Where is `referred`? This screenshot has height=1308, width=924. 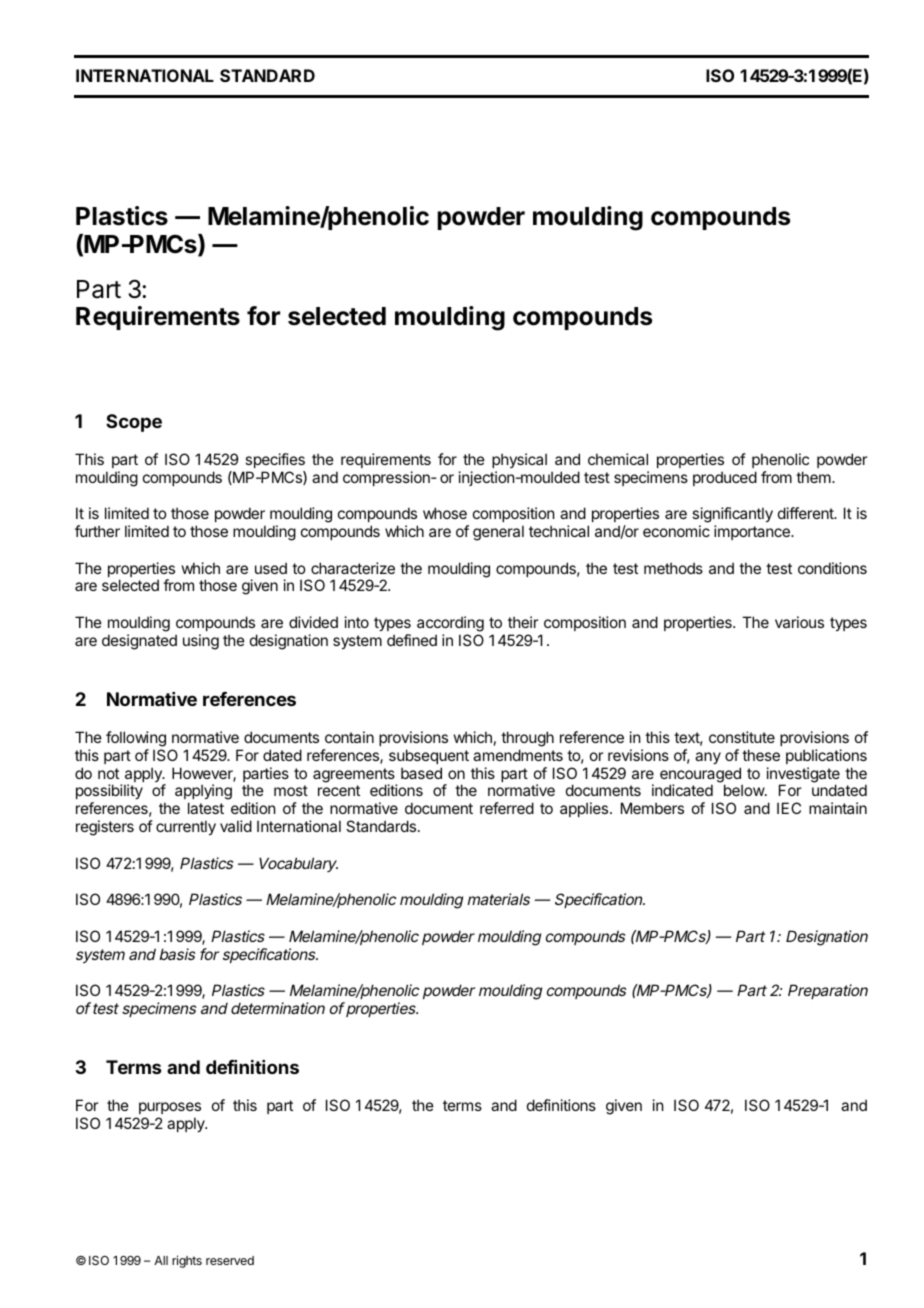
referred is located at coordinates (507, 808).
